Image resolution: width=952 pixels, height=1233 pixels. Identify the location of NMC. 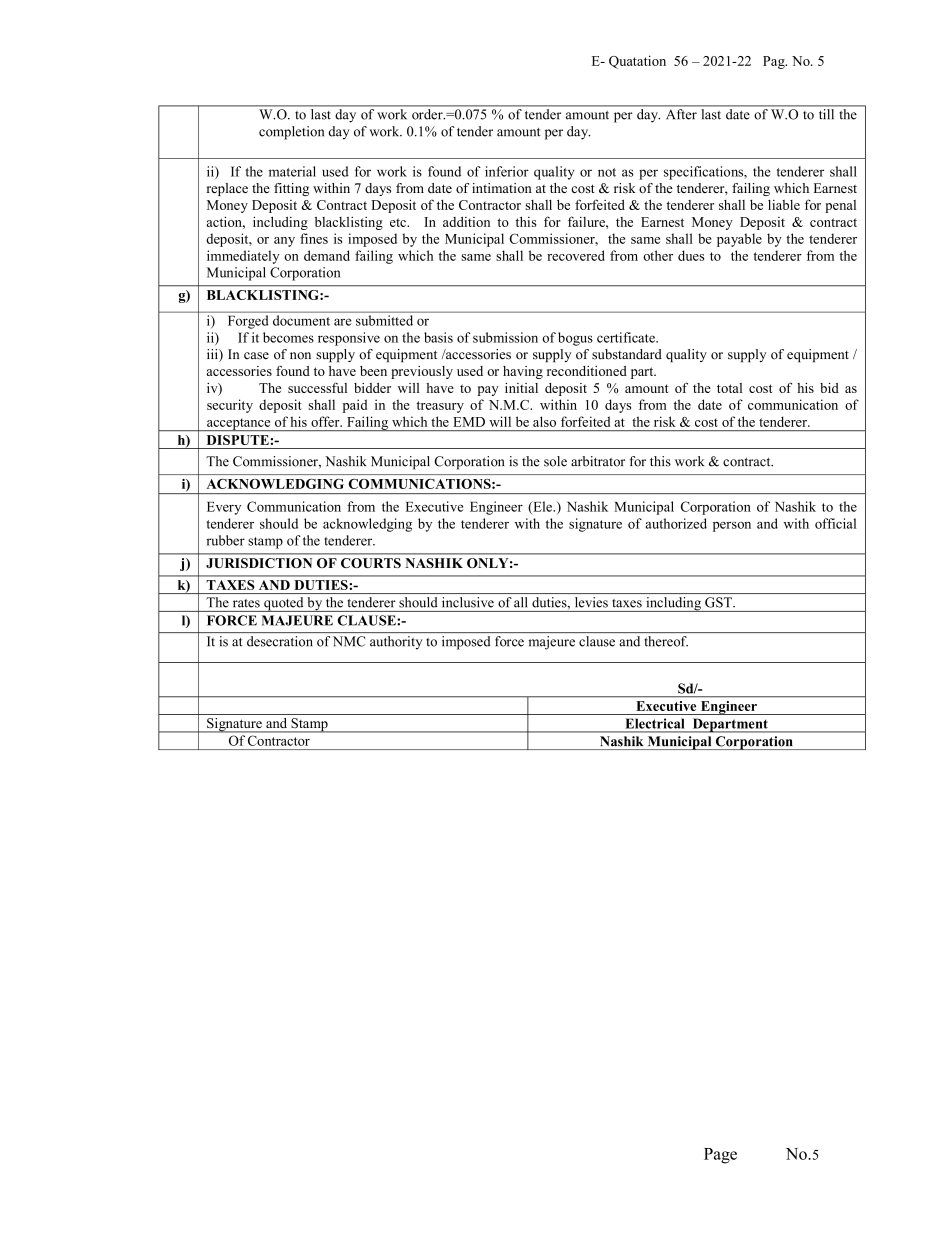
(349, 641).
